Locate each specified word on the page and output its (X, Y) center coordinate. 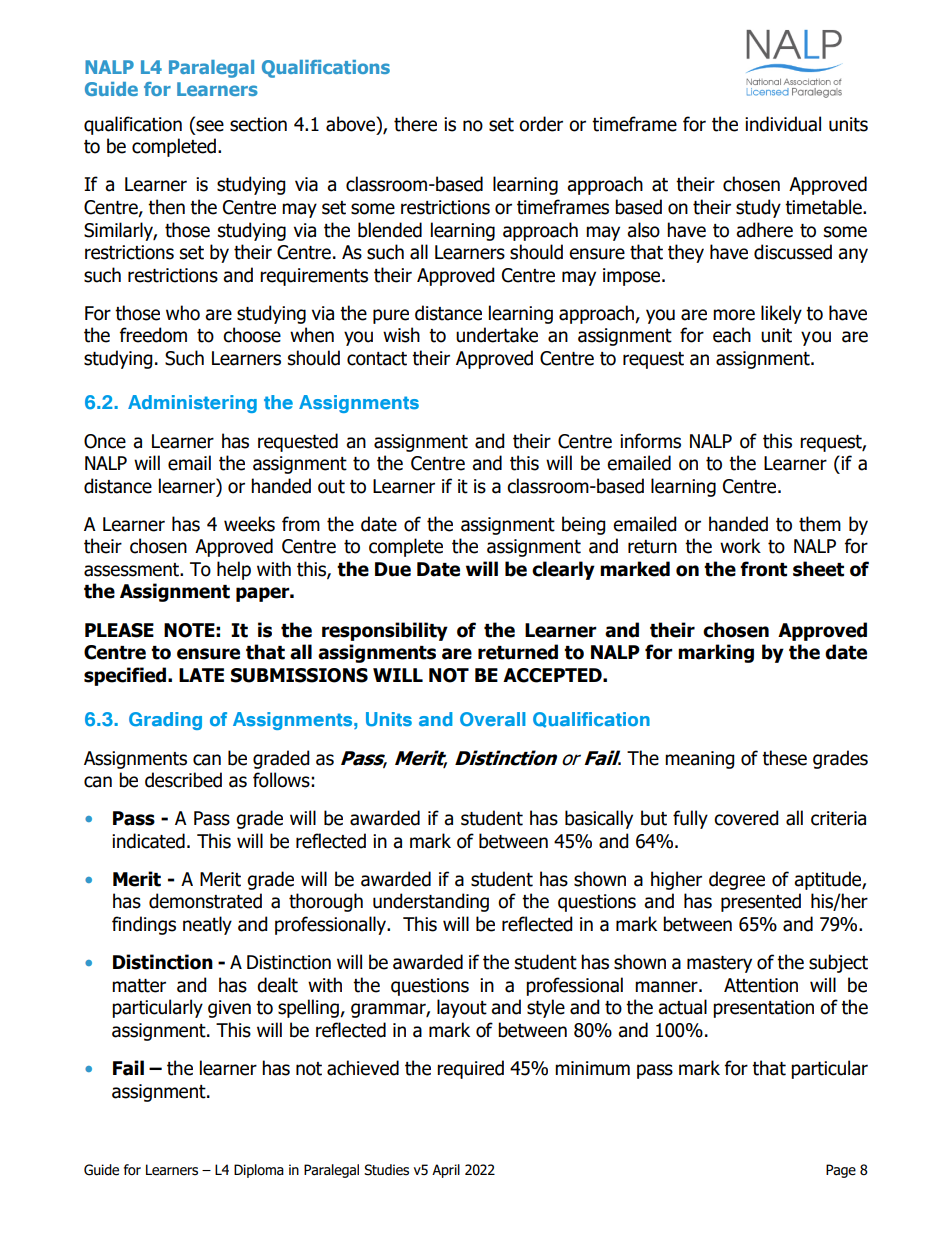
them (820, 524)
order (541, 124)
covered (746, 818)
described (183, 780)
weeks (249, 524)
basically (599, 819)
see (210, 126)
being (584, 525)
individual (783, 124)
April (446, 1171)
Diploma (259, 1171)
